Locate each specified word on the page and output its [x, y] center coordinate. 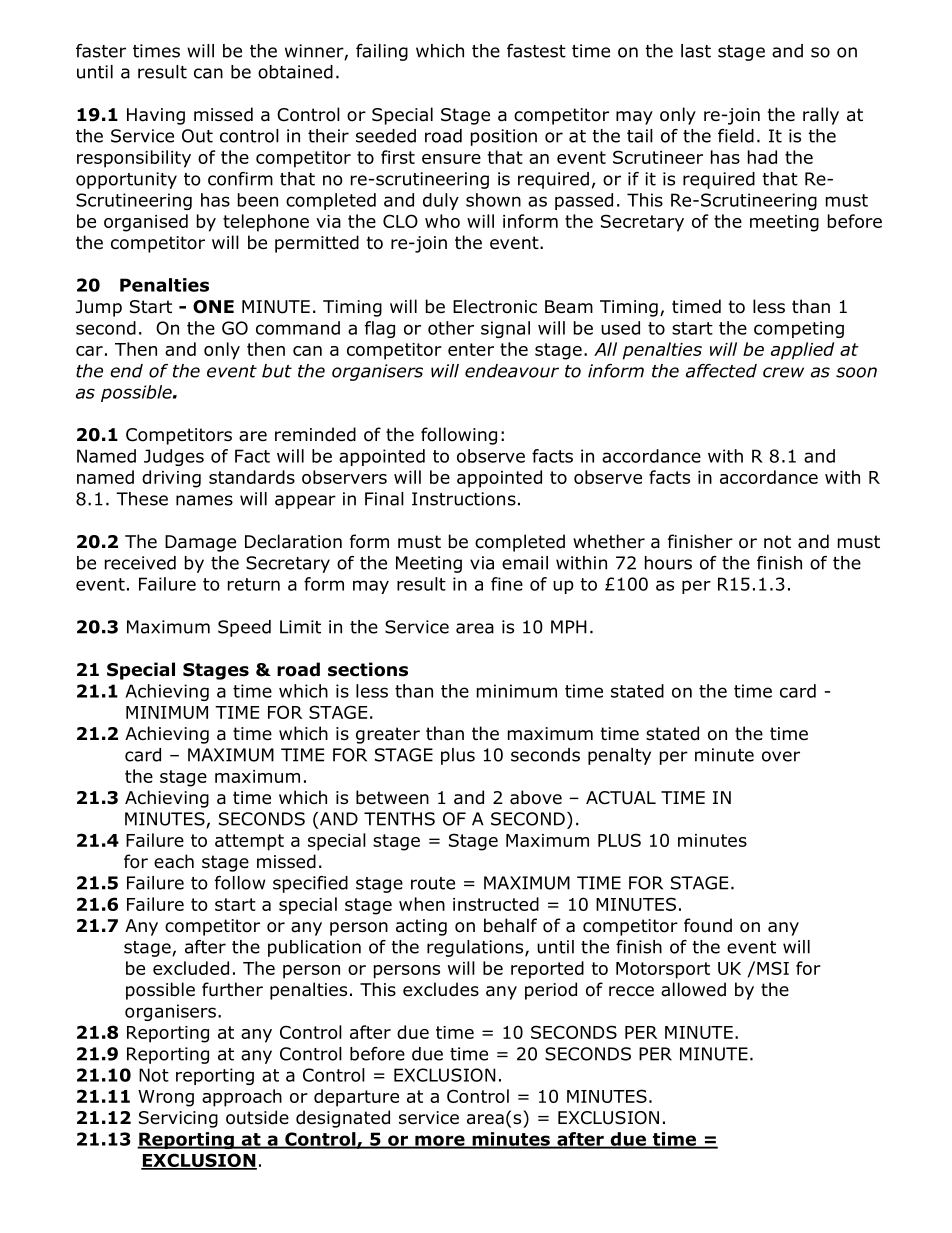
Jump [99, 308]
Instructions [464, 499]
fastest [536, 51]
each [174, 861]
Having [156, 116]
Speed [244, 628]
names [204, 500]
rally [821, 116]
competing [799, 329]
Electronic [495, 306]
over [781, 756]
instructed [496, 904]
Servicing [178, 1119]
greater [388, 735]
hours [668, 563]
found [708, 925]
